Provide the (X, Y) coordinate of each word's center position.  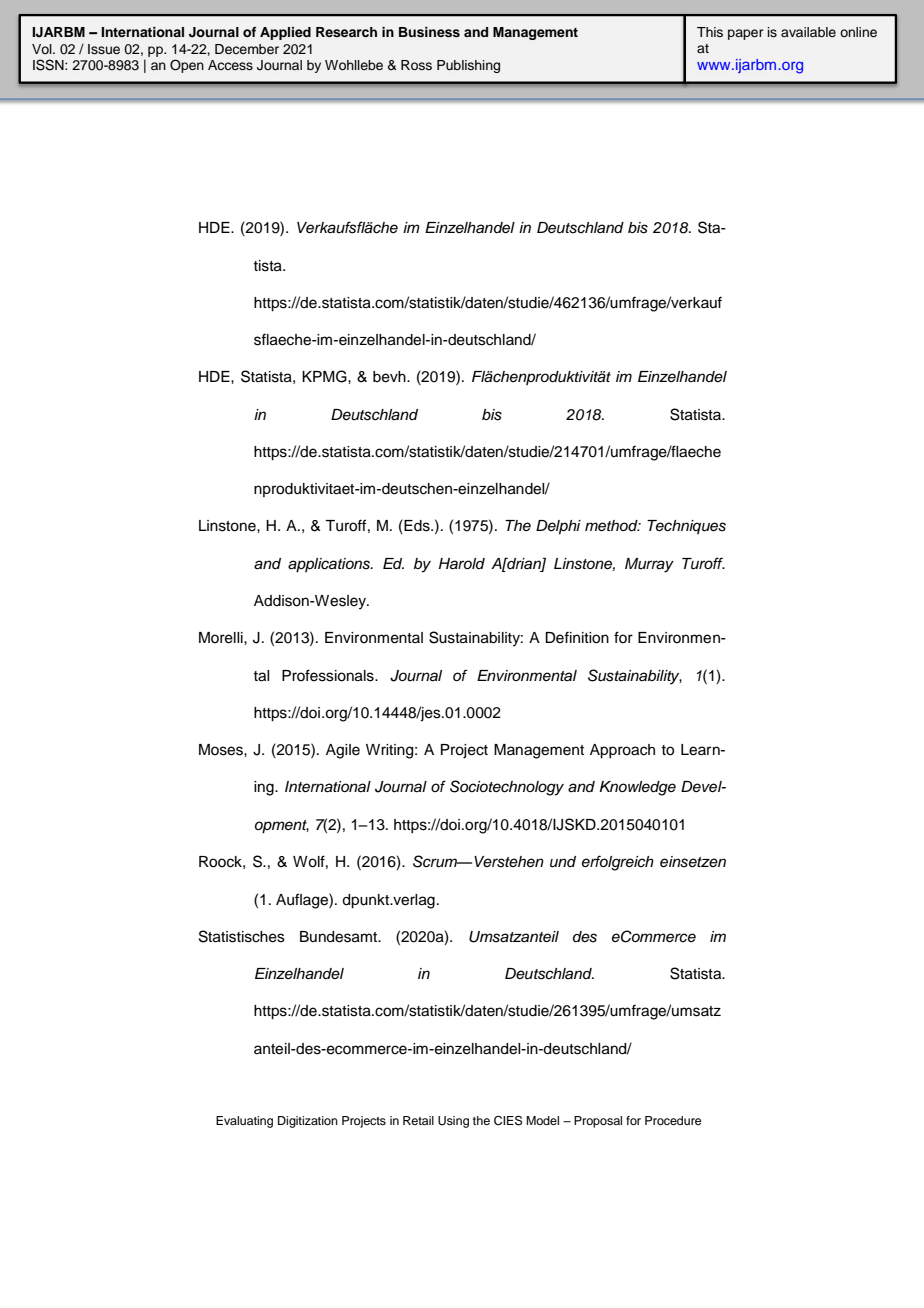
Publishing (468, 66)
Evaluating (244, 1122)
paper (745, 34)
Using (453, 1122)
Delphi (558, 527)
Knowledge (638, 788)
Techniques (686, 527)
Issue (104, 49)
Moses (222, 750)
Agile (343, 751)
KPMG (325, 376)
